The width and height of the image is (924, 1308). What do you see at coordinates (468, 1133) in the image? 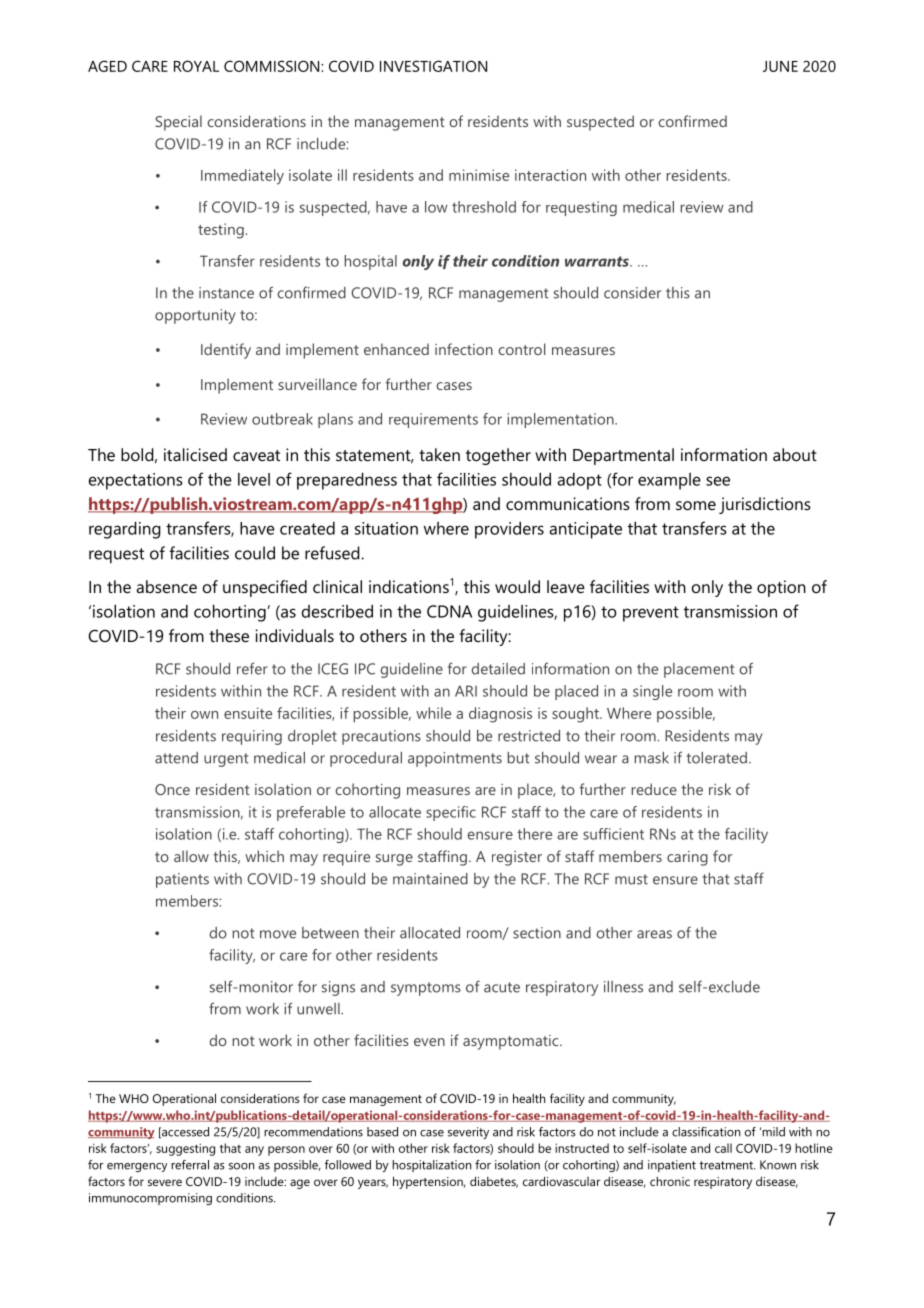
I see `severity` at bounding box center [468, 1133].
